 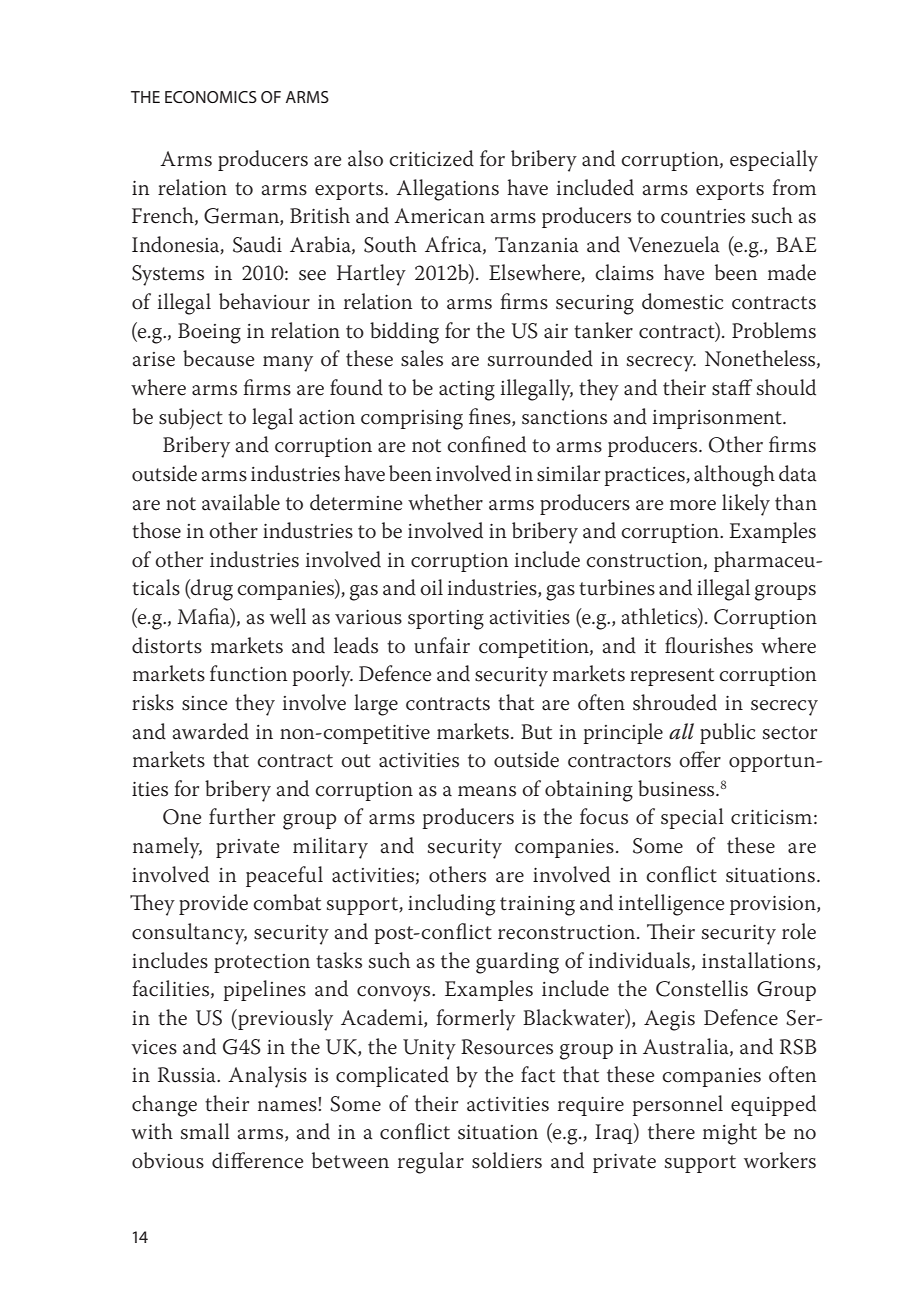 What do you see at coordinates (700, 759) in the screenshot?
I see `offer` at bounding box center [700, 759].
